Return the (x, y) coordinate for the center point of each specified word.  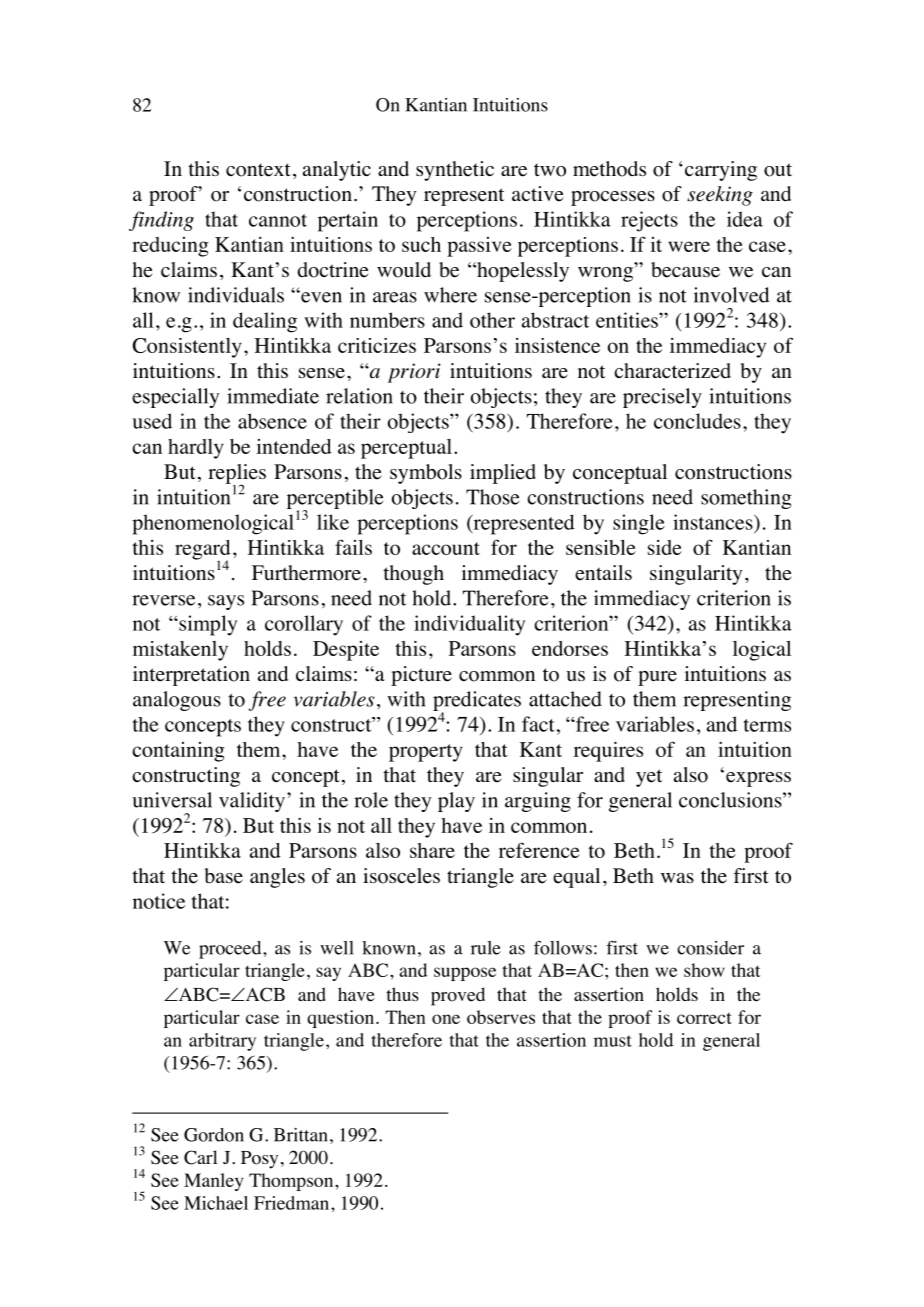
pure (657, 678)
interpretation (191, 676)
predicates (477, 702)
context (258, 170)
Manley (214, 1182)
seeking (720, 196)
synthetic (455, 171)
